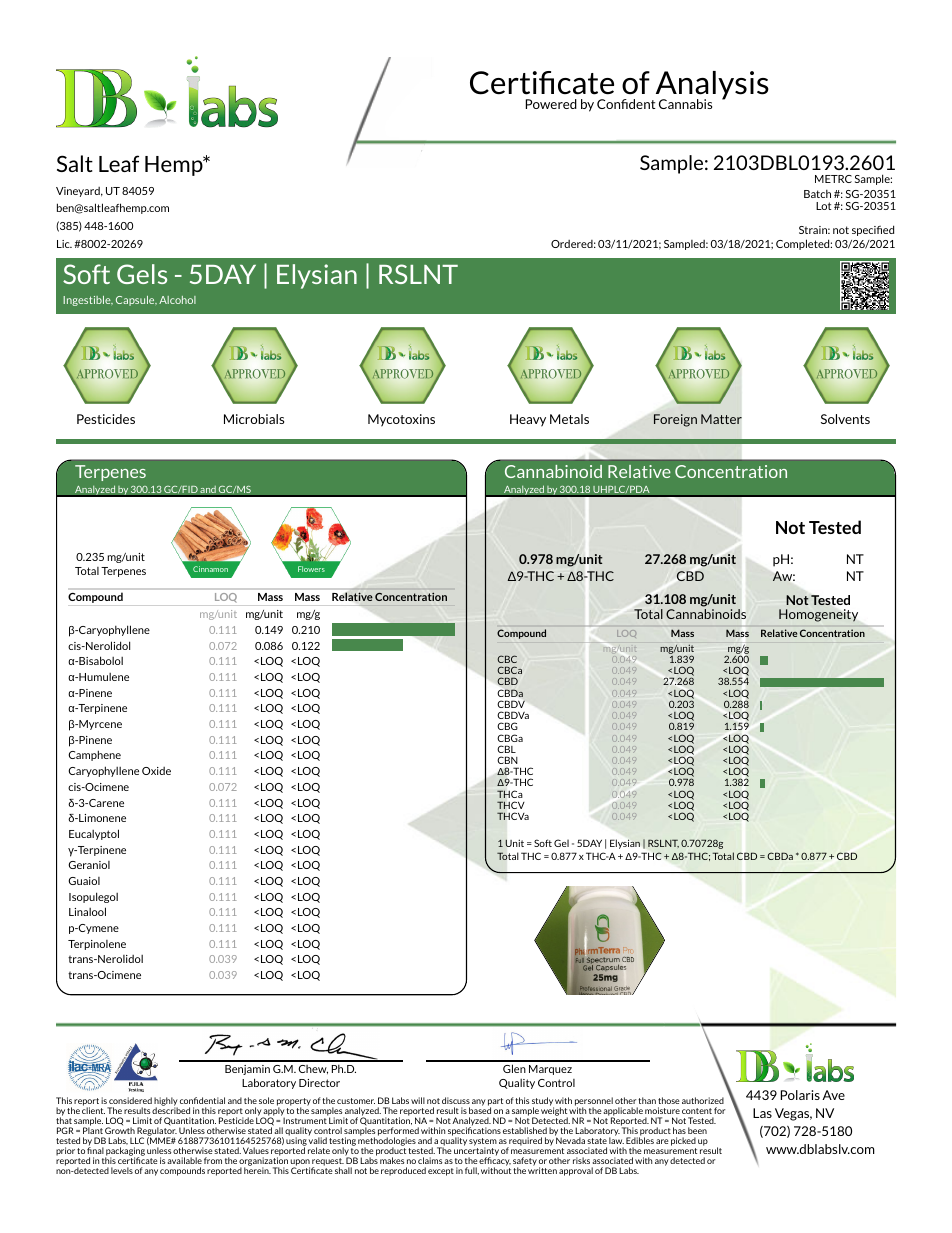 The height and width of the screenshot is (1233, 952). Describe the element at coordinates (142, 274) in the screenshot. I see `Gels` at that location.
